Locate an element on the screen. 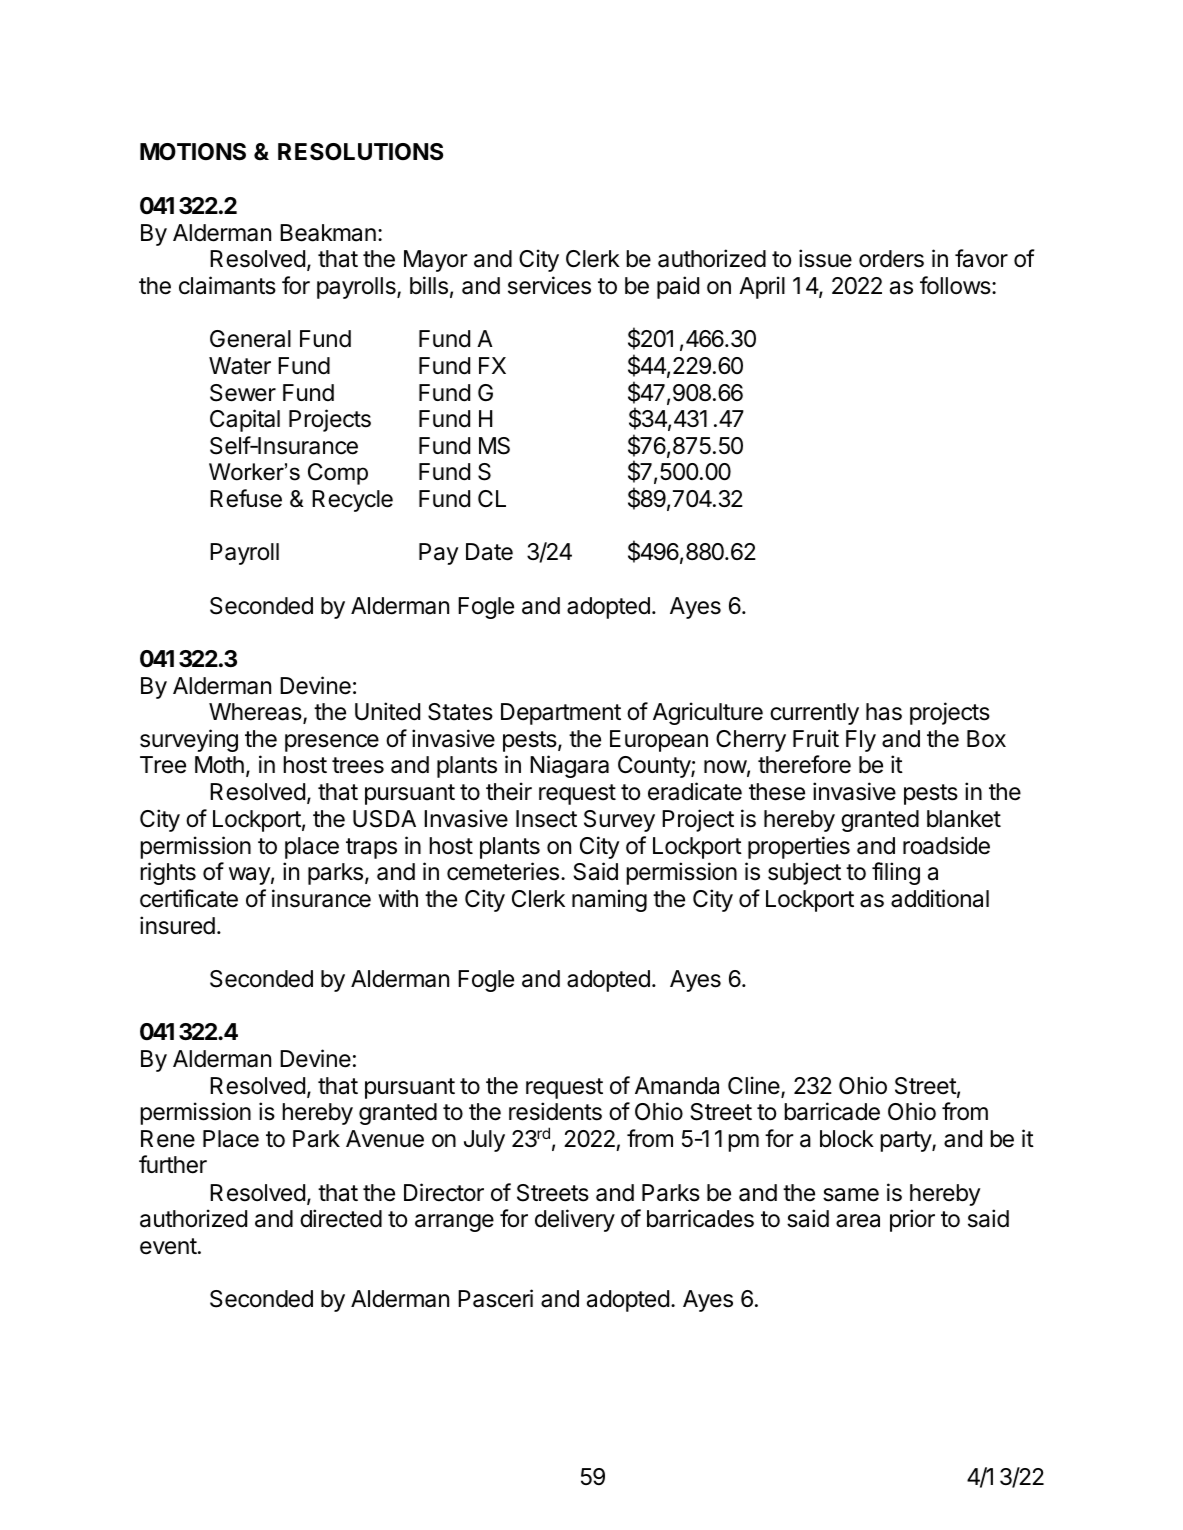  Date is located at coordinates (489, 552).
